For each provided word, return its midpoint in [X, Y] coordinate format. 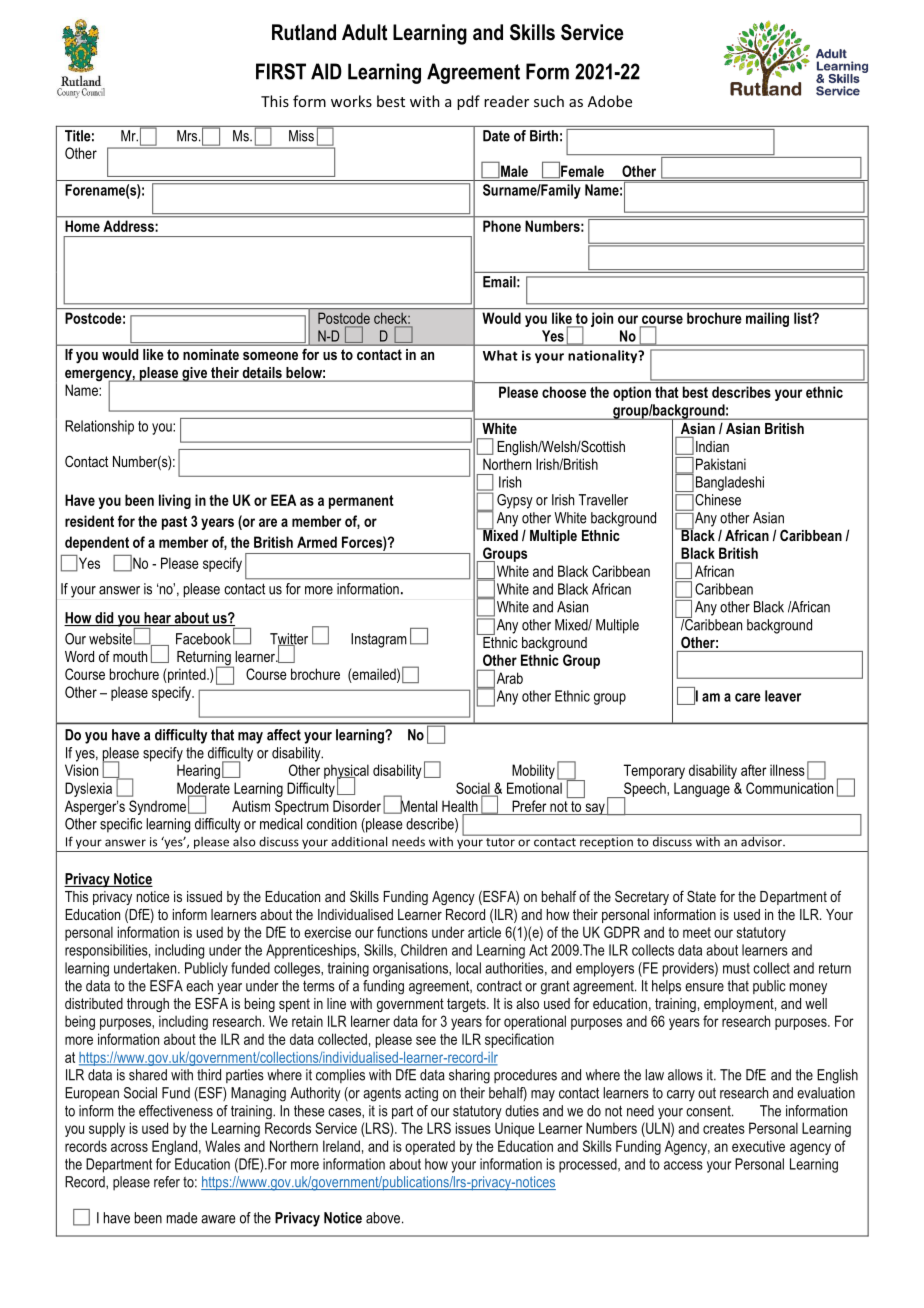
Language [702, 789]
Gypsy [515, 501]
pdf [468, 102]
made [182, 1218]
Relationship [99, 427]
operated [430, 1147]
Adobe [610, 101]
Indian [712, 446]
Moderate [203, 789]
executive [758, 1146]
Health [460, 806]
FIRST [281, 71]
